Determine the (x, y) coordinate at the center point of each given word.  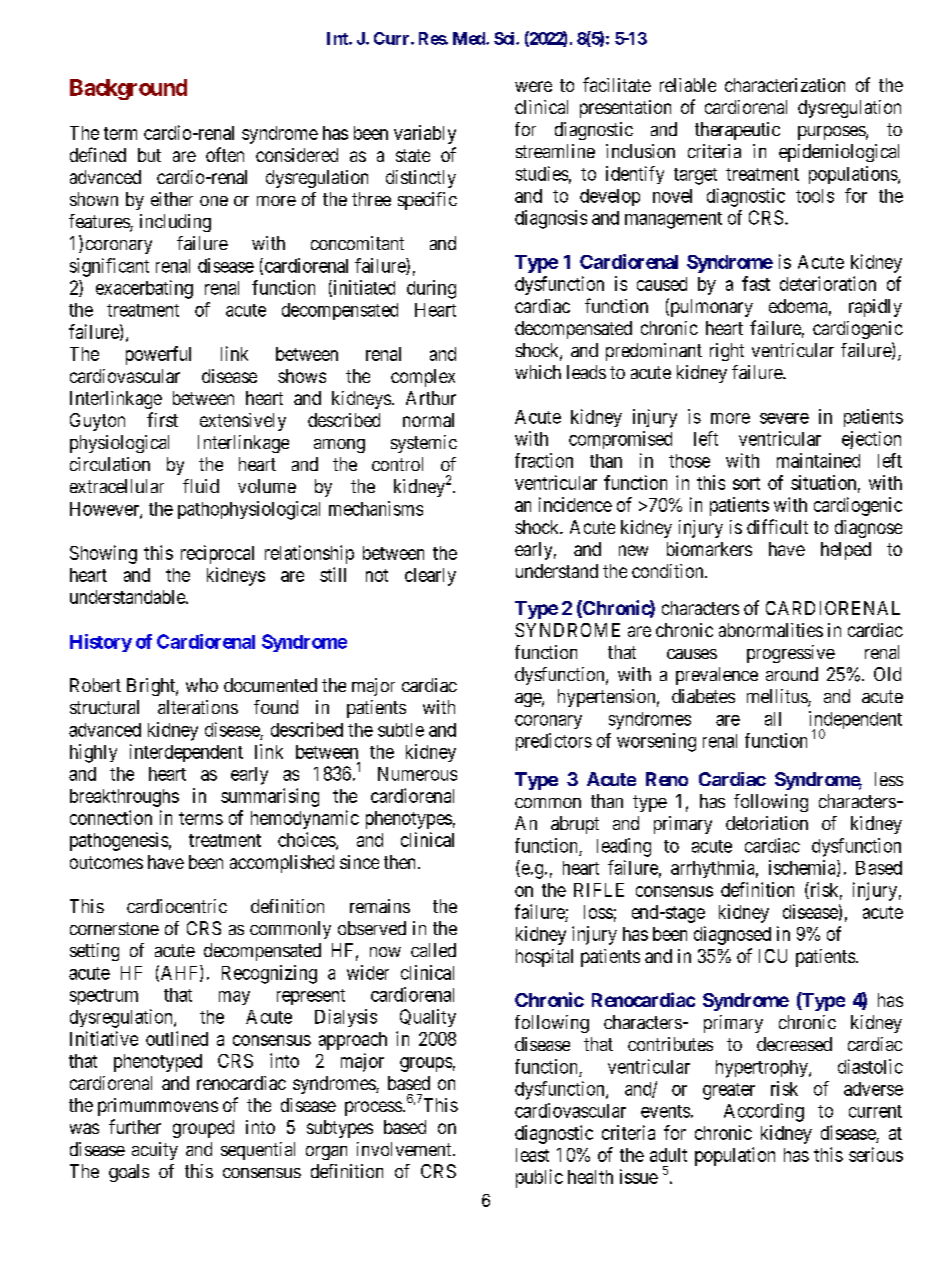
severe (784, 418)
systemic (424, 444)
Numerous (417, 774)
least (532, 1155)
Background (128, 89)
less (889, 779)
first (162, 419)
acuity (155, 1151)
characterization (785, 85)
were (533, 86)
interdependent (186, 753)
